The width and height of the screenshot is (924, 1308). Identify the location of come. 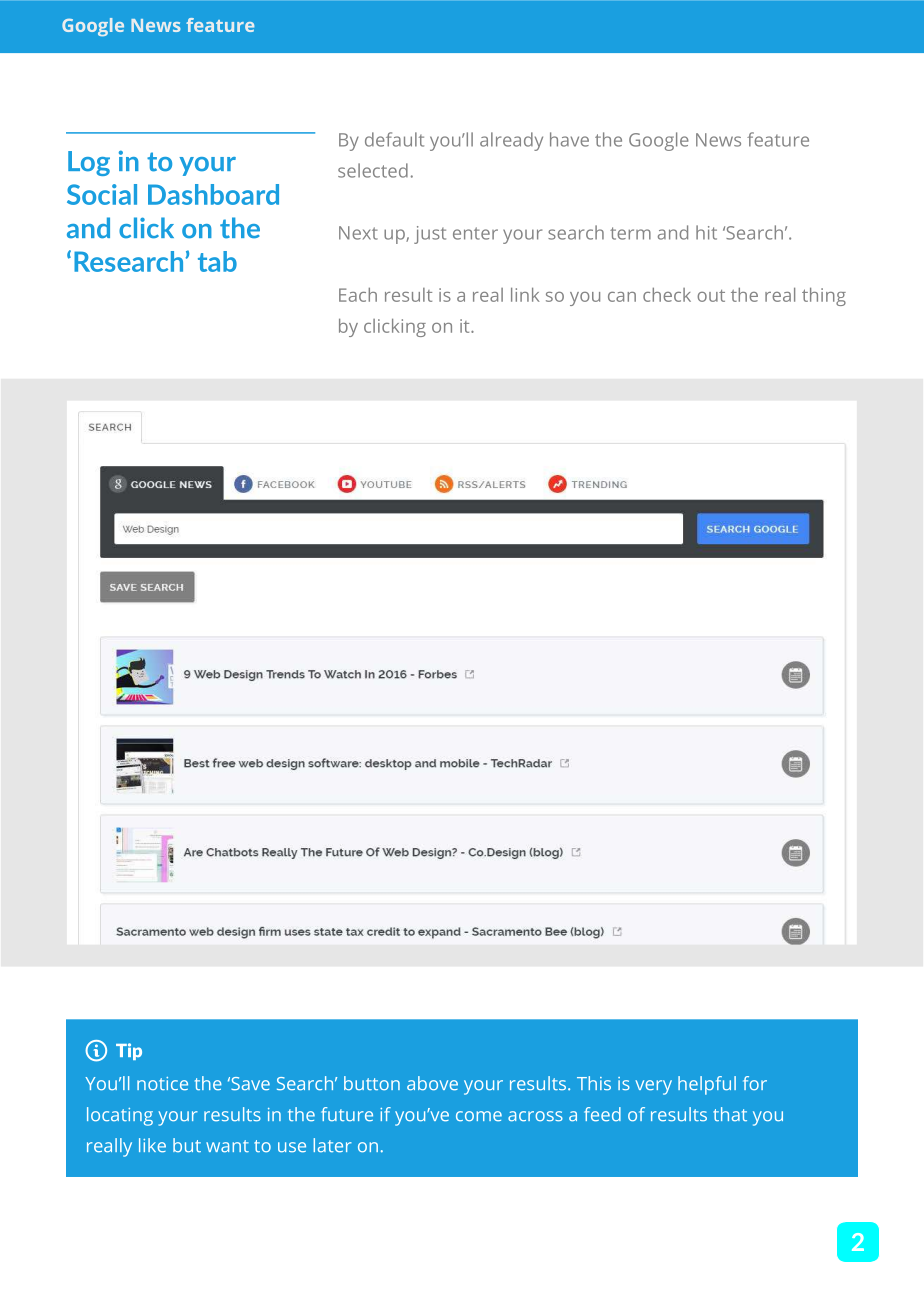
(479, 1116).
